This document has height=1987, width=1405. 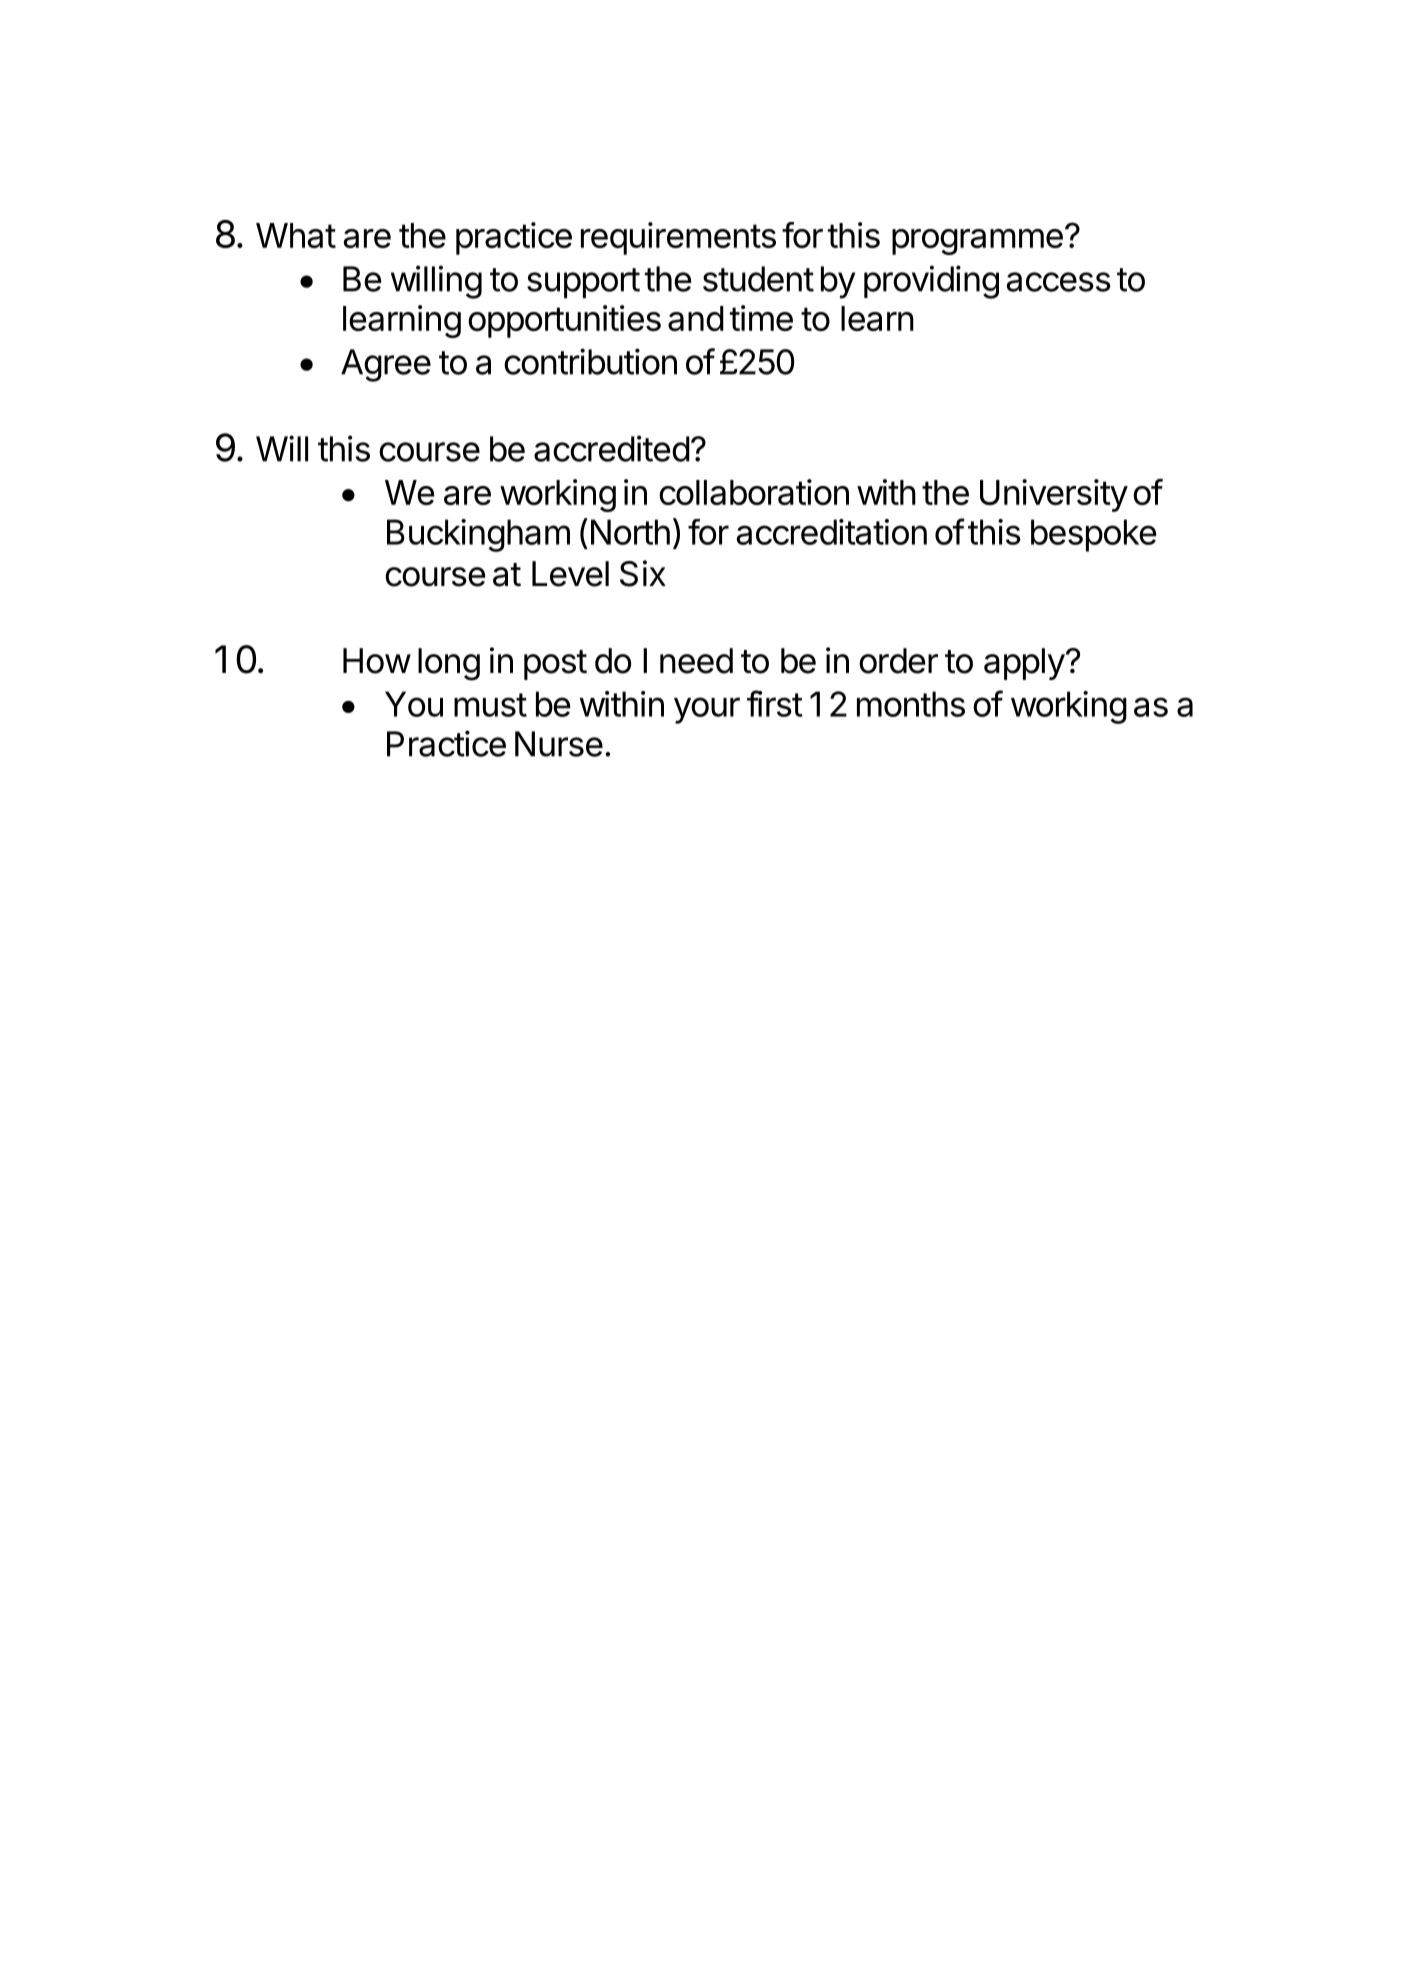 I want to click on collaboration, so click(x=754, y=492).
